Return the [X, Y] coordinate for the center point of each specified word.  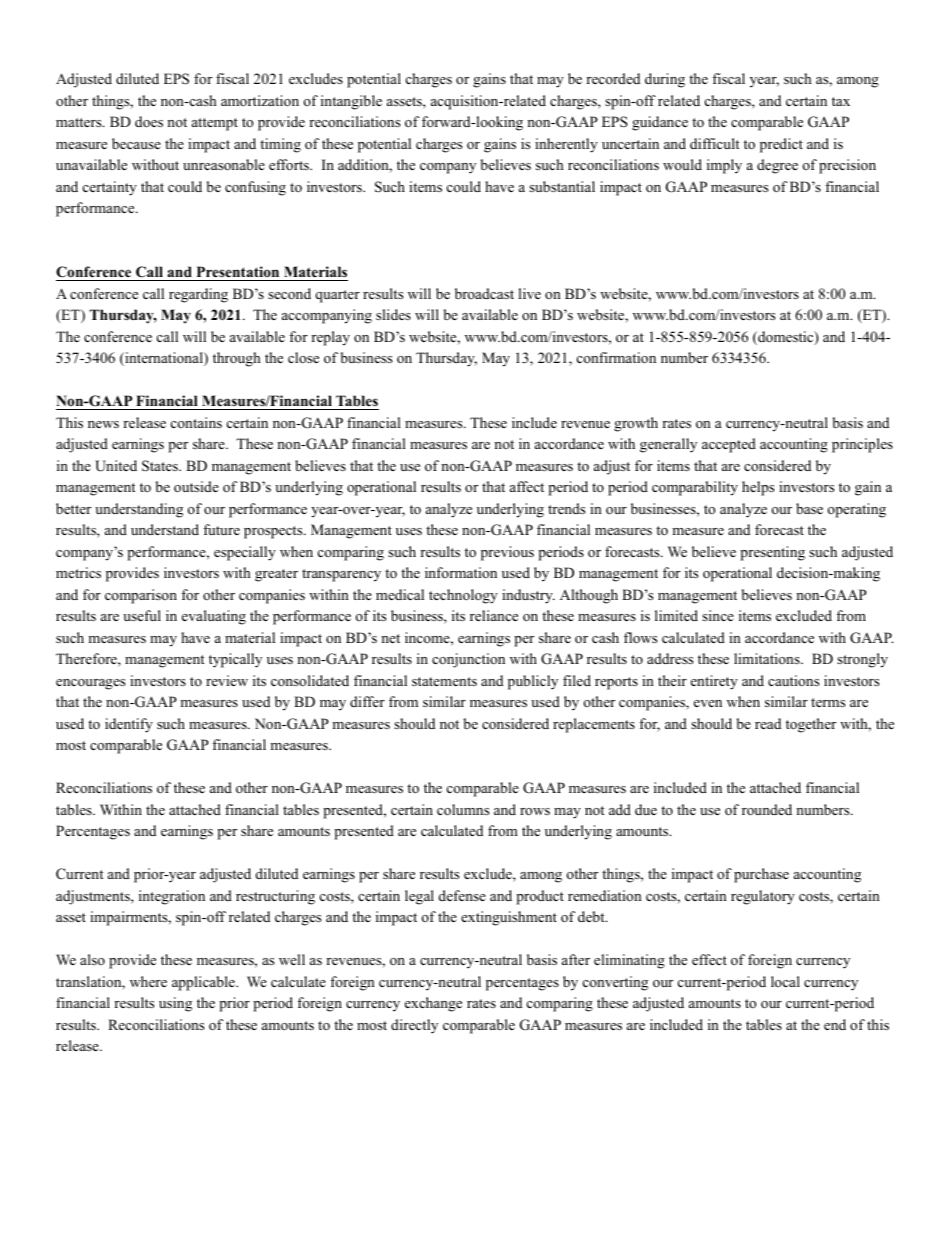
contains [196, 422]
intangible [351, 102]
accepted [729, 445]
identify [129, 725]
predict [781, 145]
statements [444, 681]
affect [527, 486]
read [768, 723]
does [149, 121]
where [148, 981]
